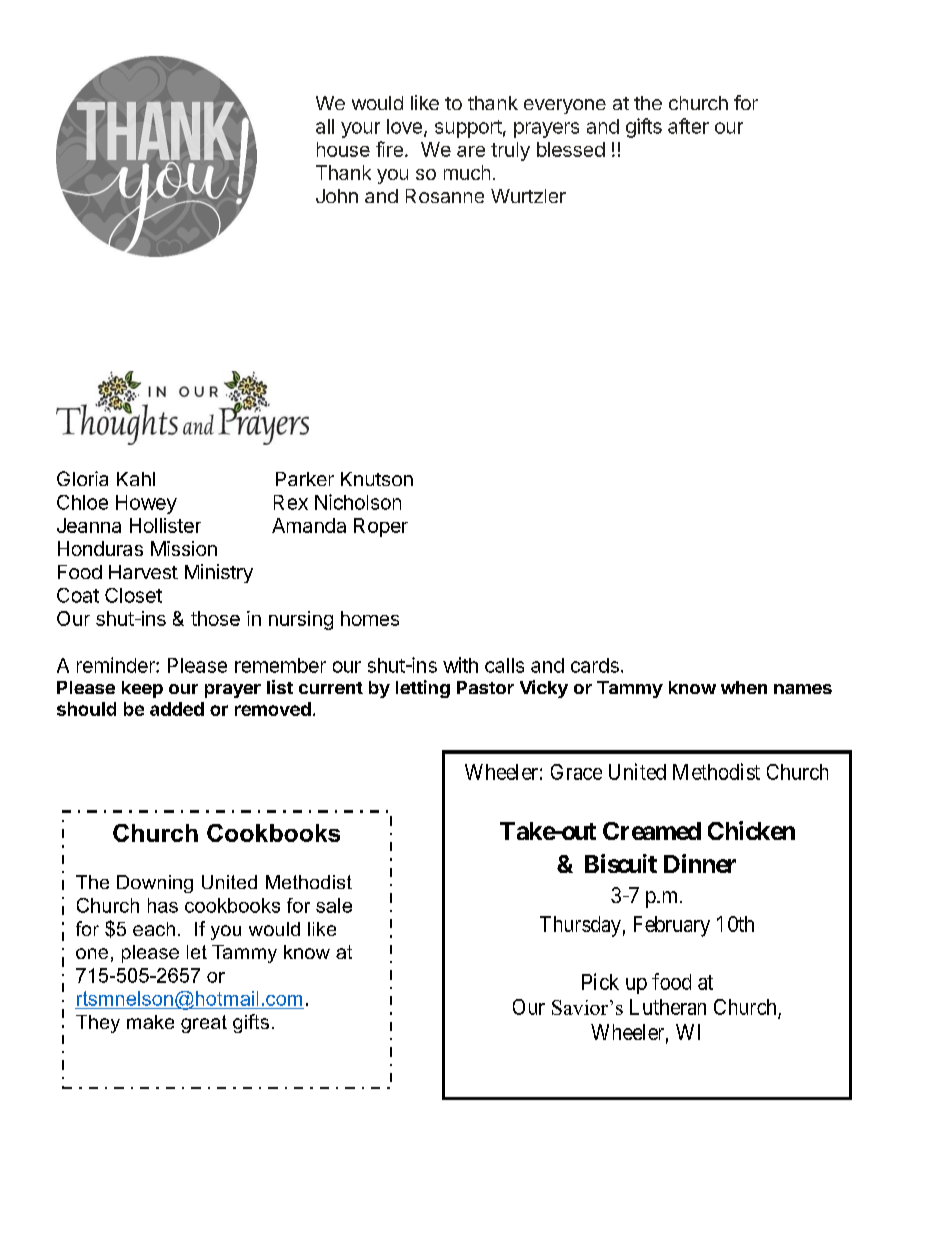  I want to click on Chicken, so click(751, 830).
